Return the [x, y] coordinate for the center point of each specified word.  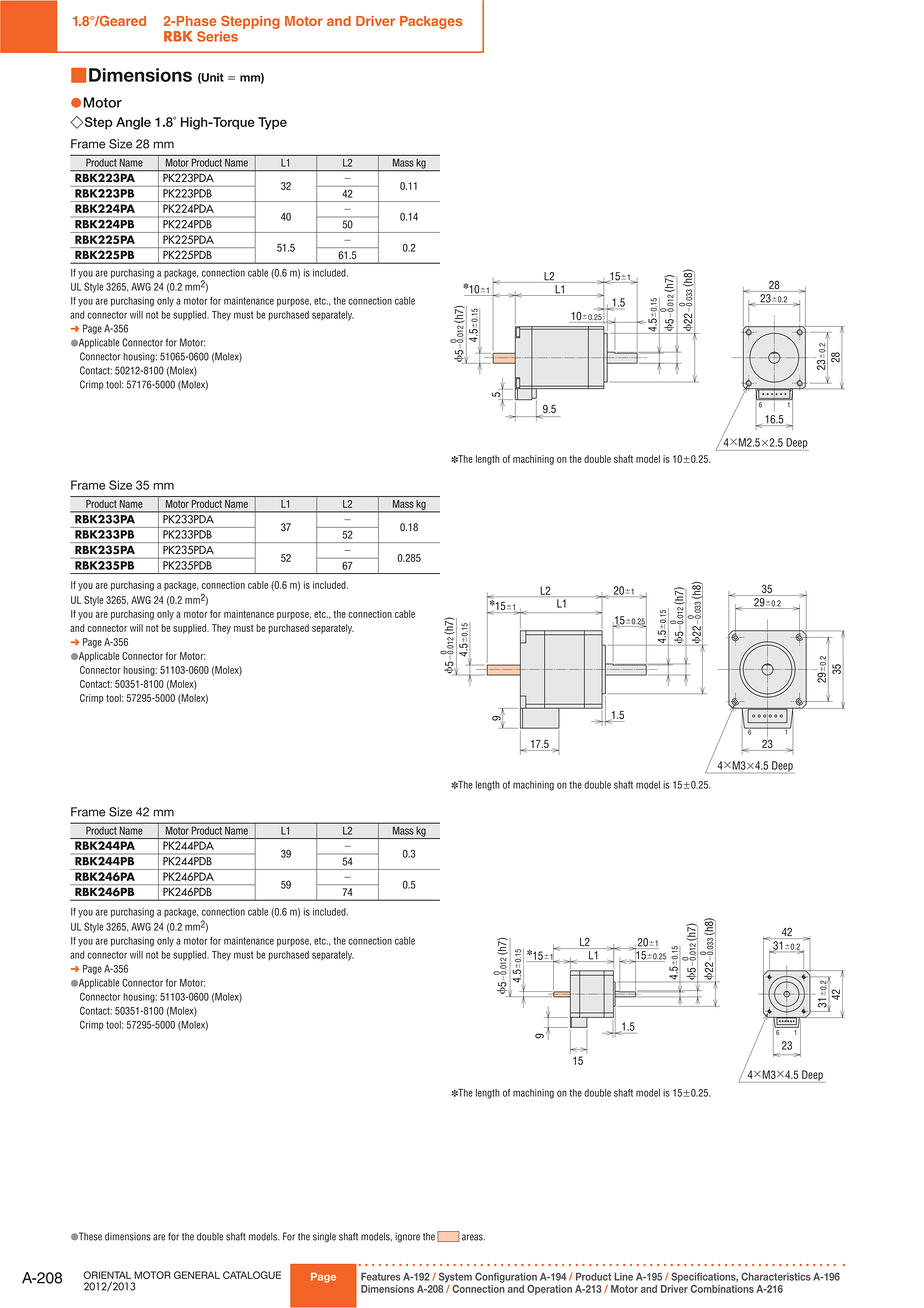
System [455, 1277]
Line [623, 1276]
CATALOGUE [252, 1275]
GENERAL [197, 1275]
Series [217, 36]
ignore [407, 1237]
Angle [133, 123]
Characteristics [776, 1276]
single [324, 1237]
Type [272, 123]
